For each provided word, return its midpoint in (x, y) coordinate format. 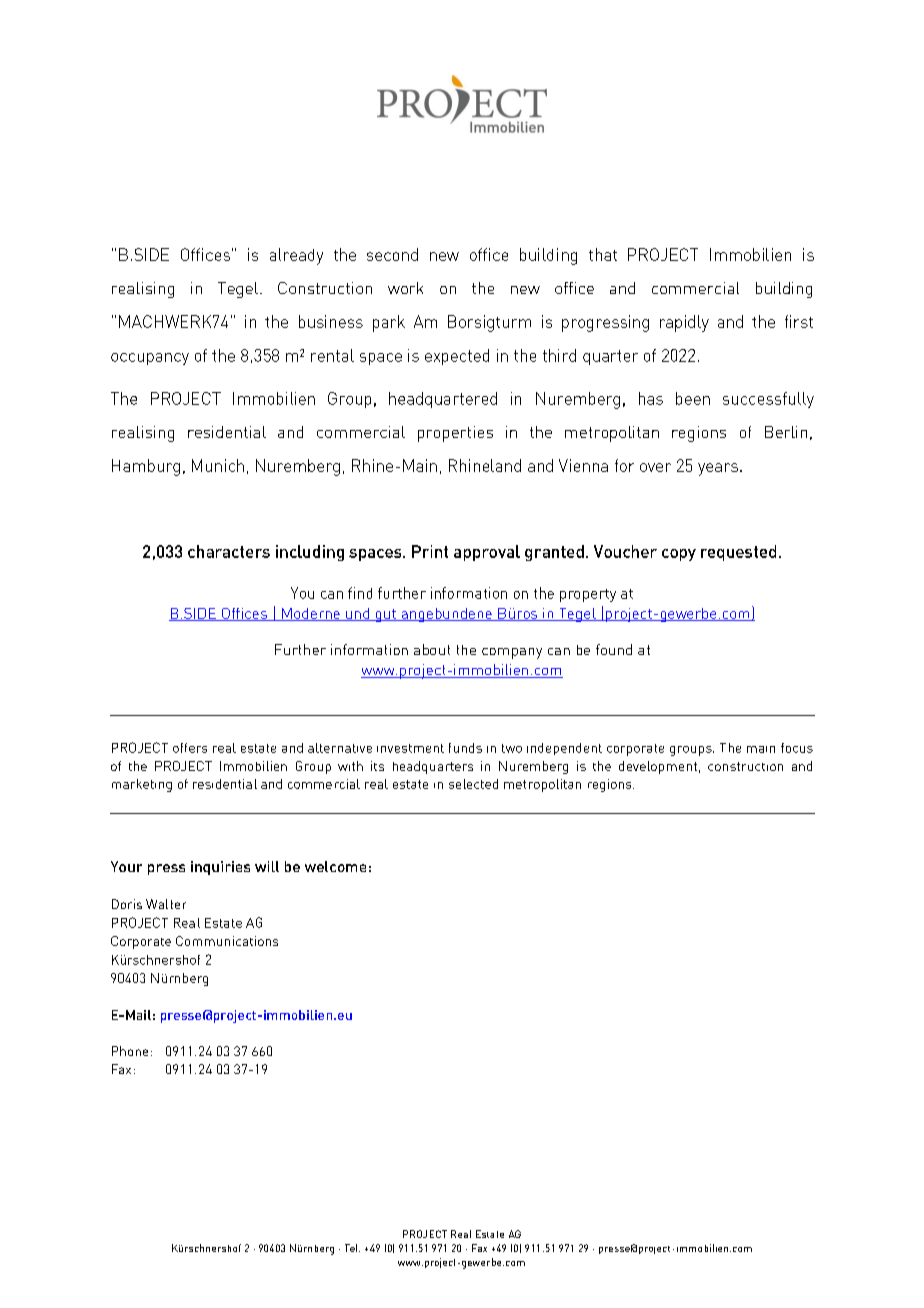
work (405, 288)
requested (738, 553)
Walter (166, 904)
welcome (335, 866)
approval (487, 553)
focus (797, 748)
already (296, 256)
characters (229, 551)
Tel (352, 1248)
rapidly (684, 323)
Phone (130, 1051)
